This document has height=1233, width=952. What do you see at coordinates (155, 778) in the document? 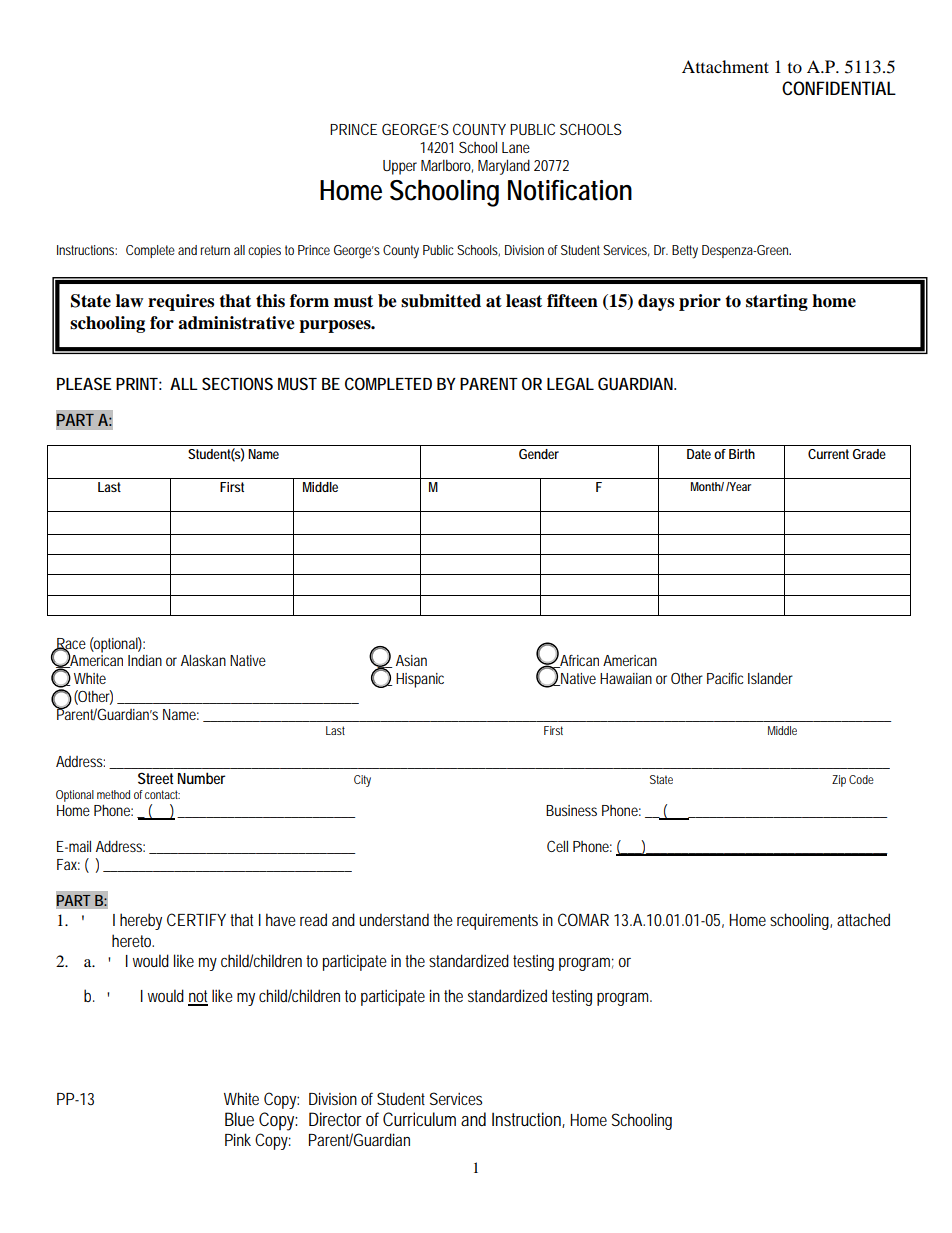
I see `Street` at bounding box center [155, 778].
